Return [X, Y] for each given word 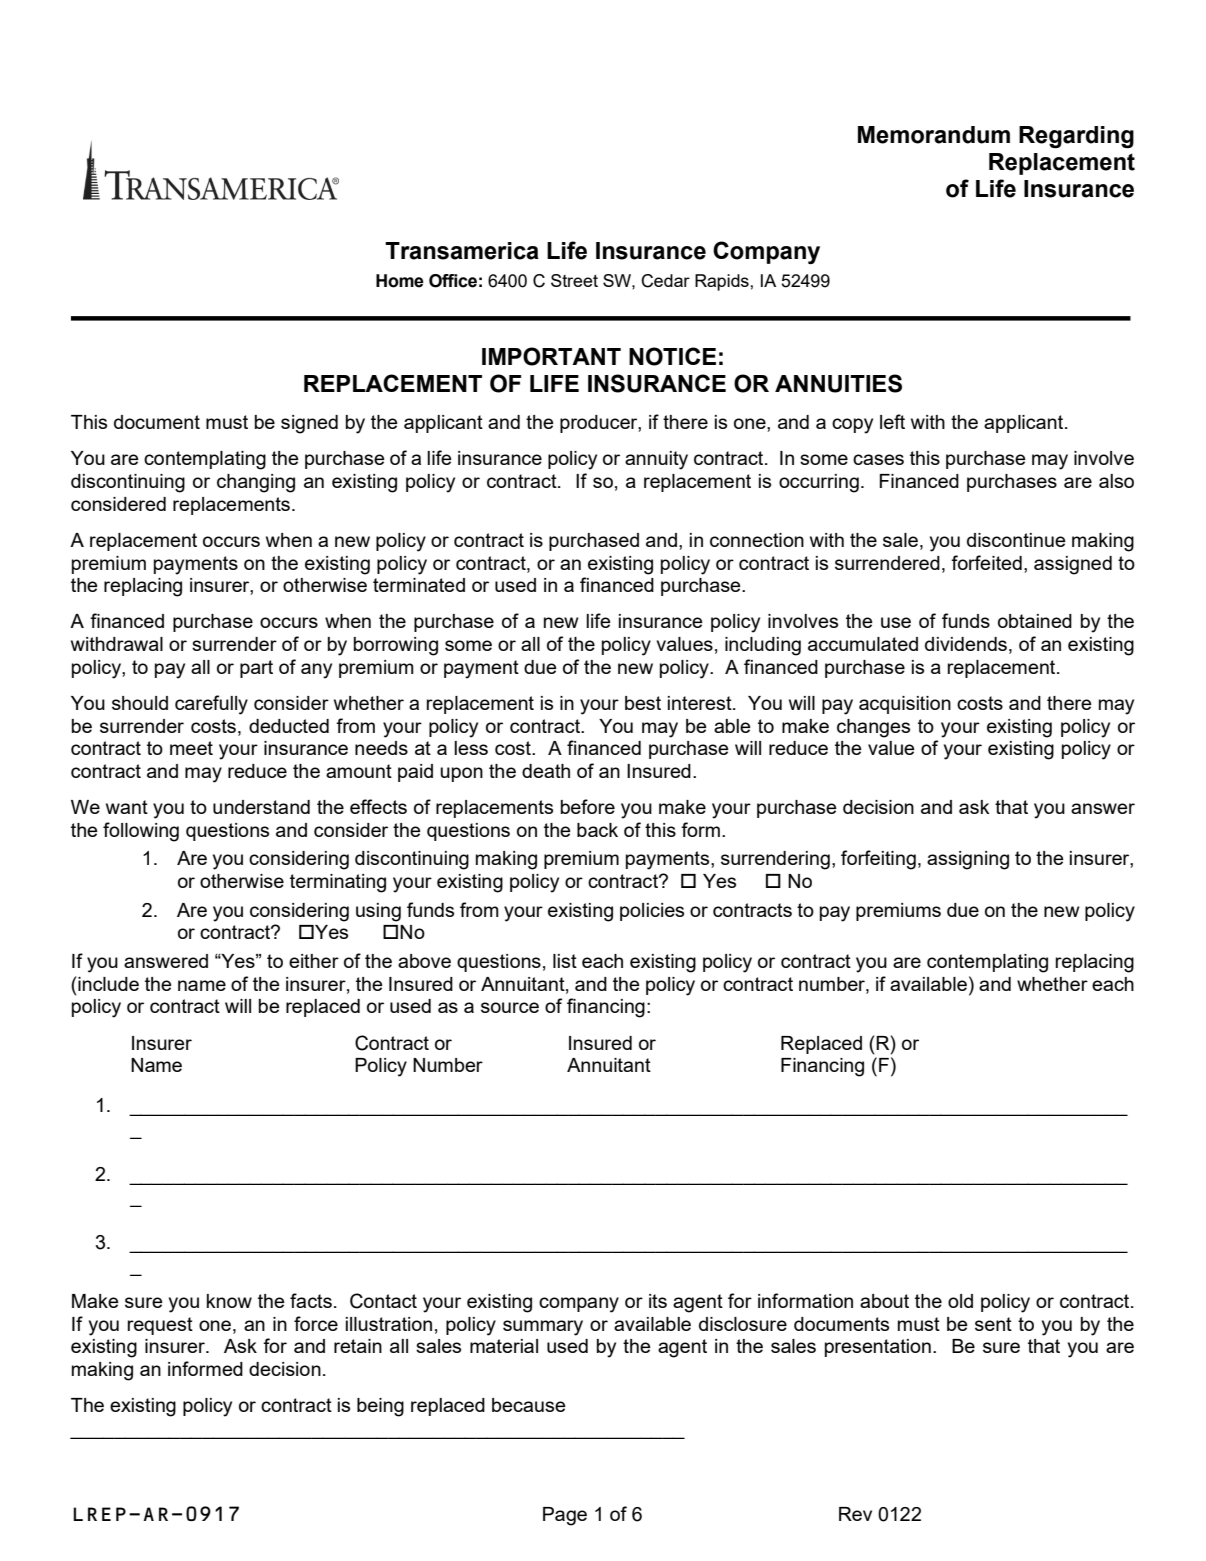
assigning [968, 860]
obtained [1035, 621]
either [314, 961]
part [256, 669]
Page [565, 1516]
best [643, 703]
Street [574, 280]
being [380, 1407]
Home [400, 281]
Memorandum [934, 135]
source [510, 1007]
